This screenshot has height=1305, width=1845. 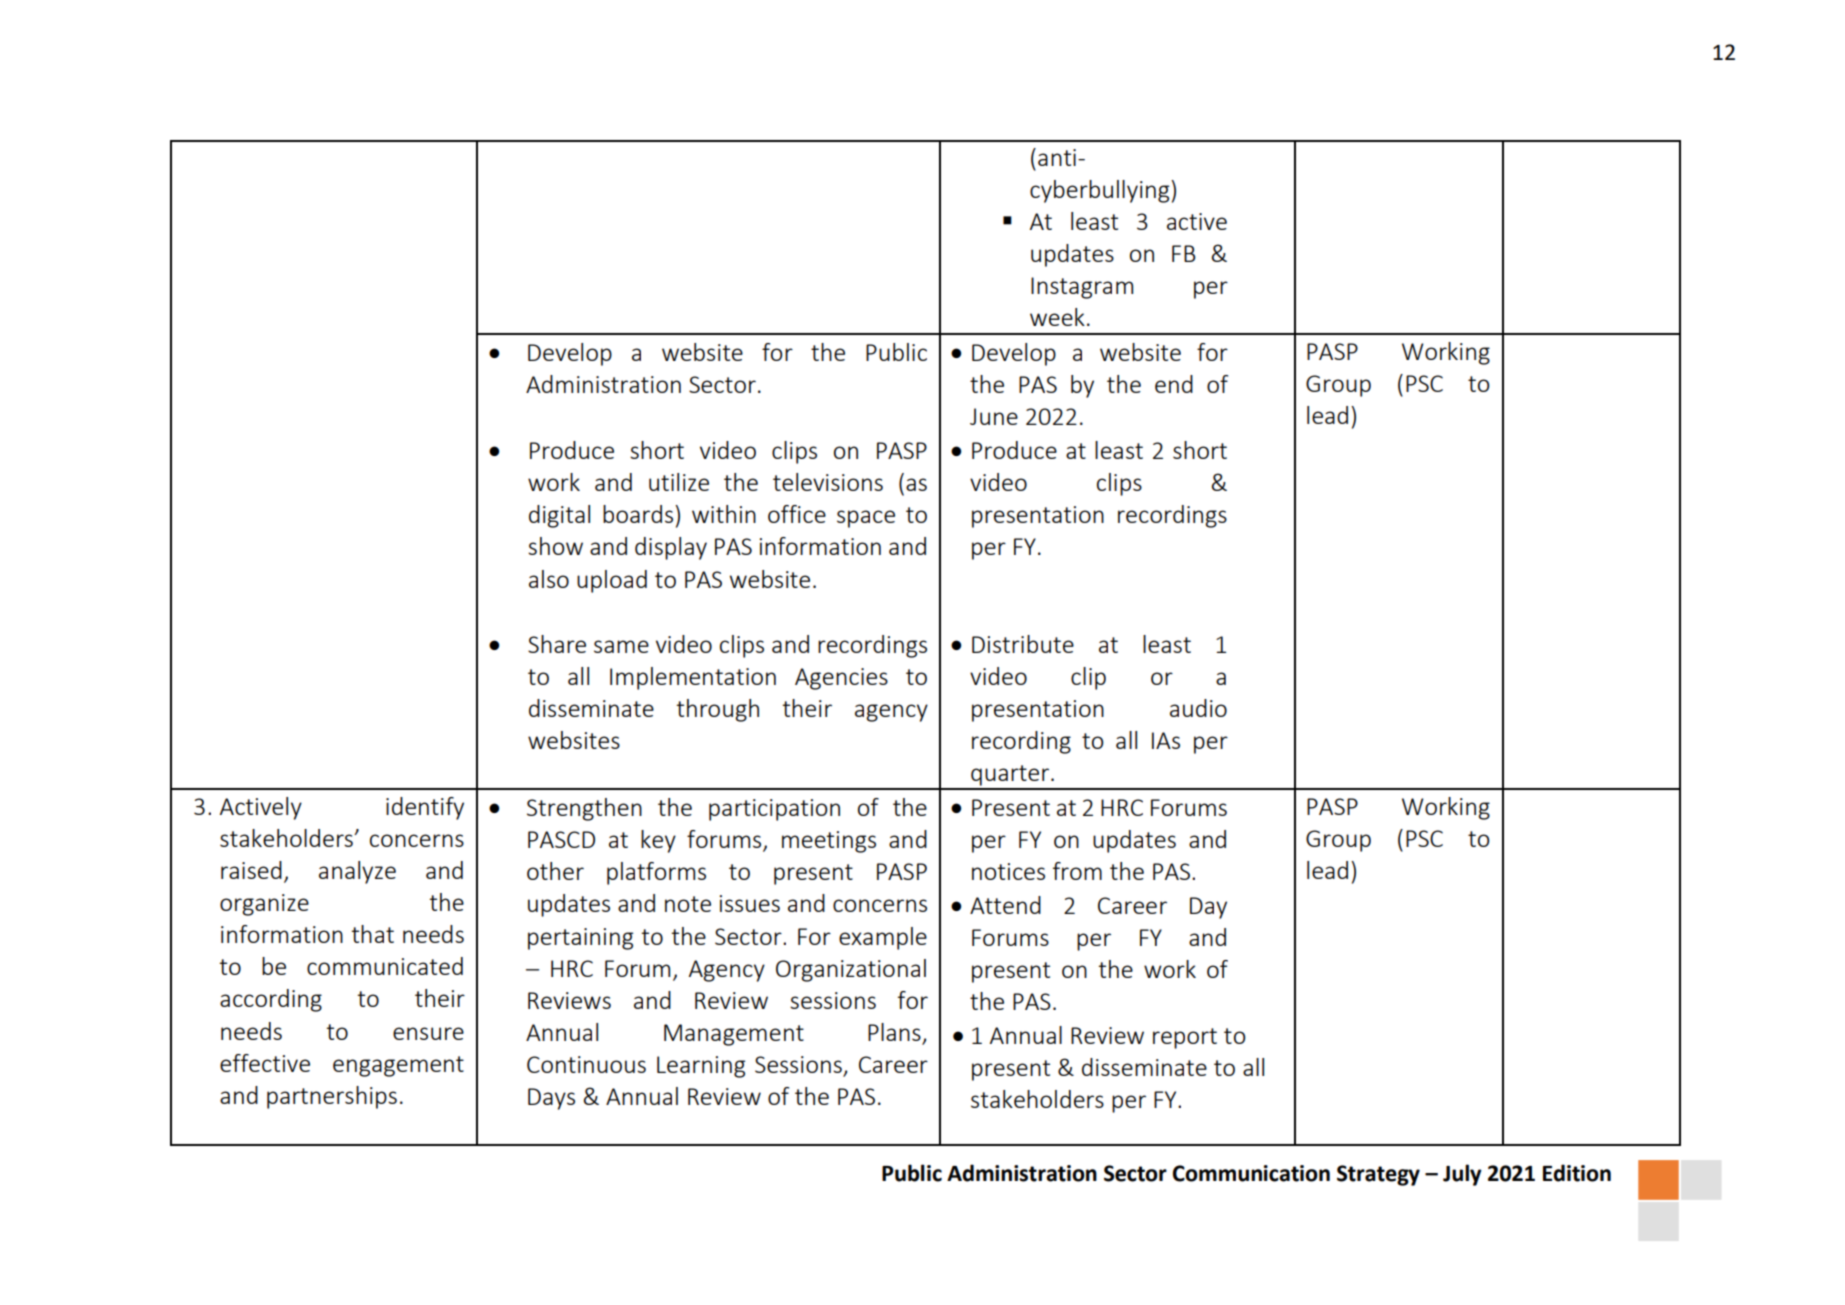 I want to click on space, so click(x=866, y=519).
